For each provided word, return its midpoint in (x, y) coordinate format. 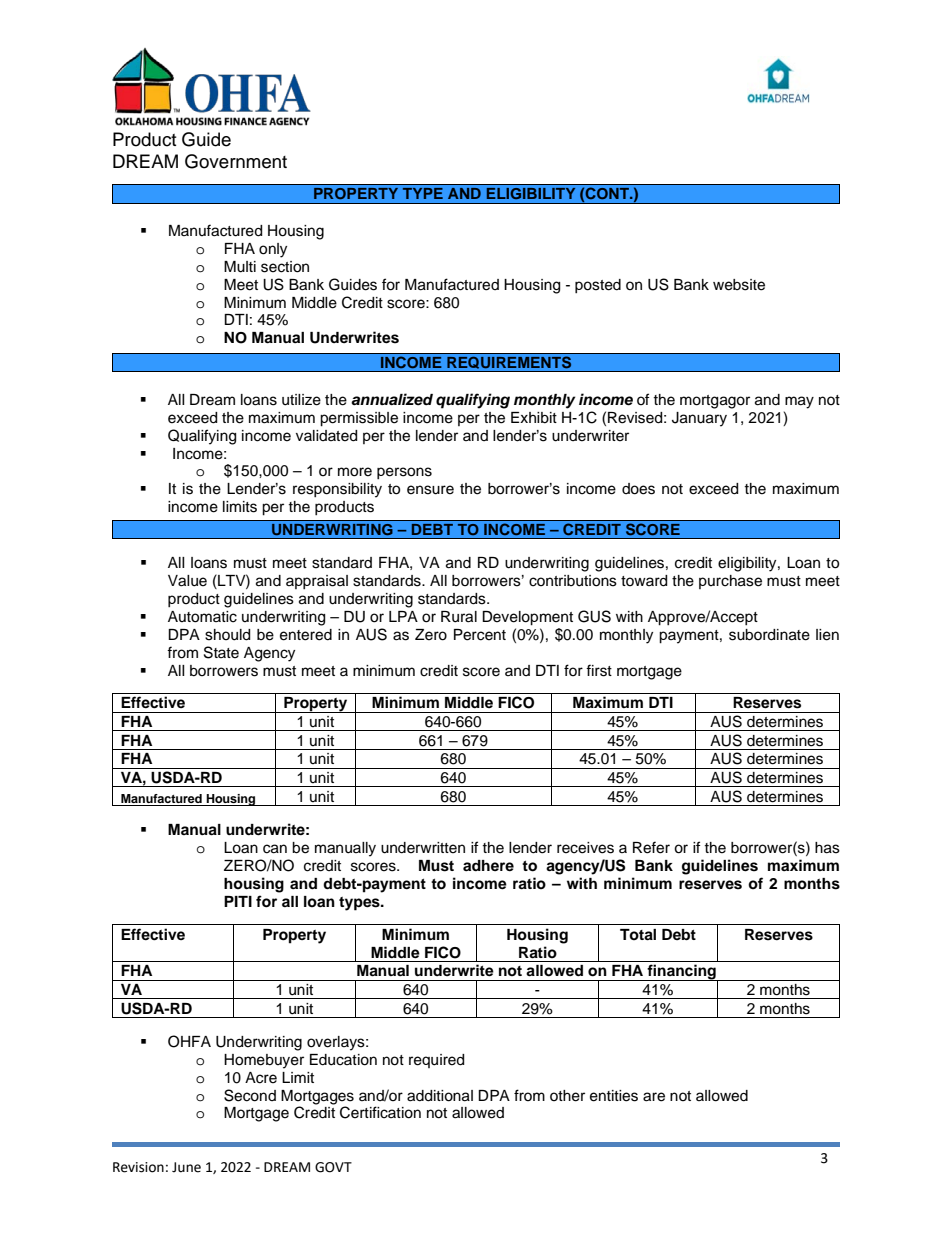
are (654, 1097)
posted (598, 286)
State (221, 652)
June (186, 1167)
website (739, 285)
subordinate (769, 635)
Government (236, 161)
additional (440, 1096)
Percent (480, 635)
